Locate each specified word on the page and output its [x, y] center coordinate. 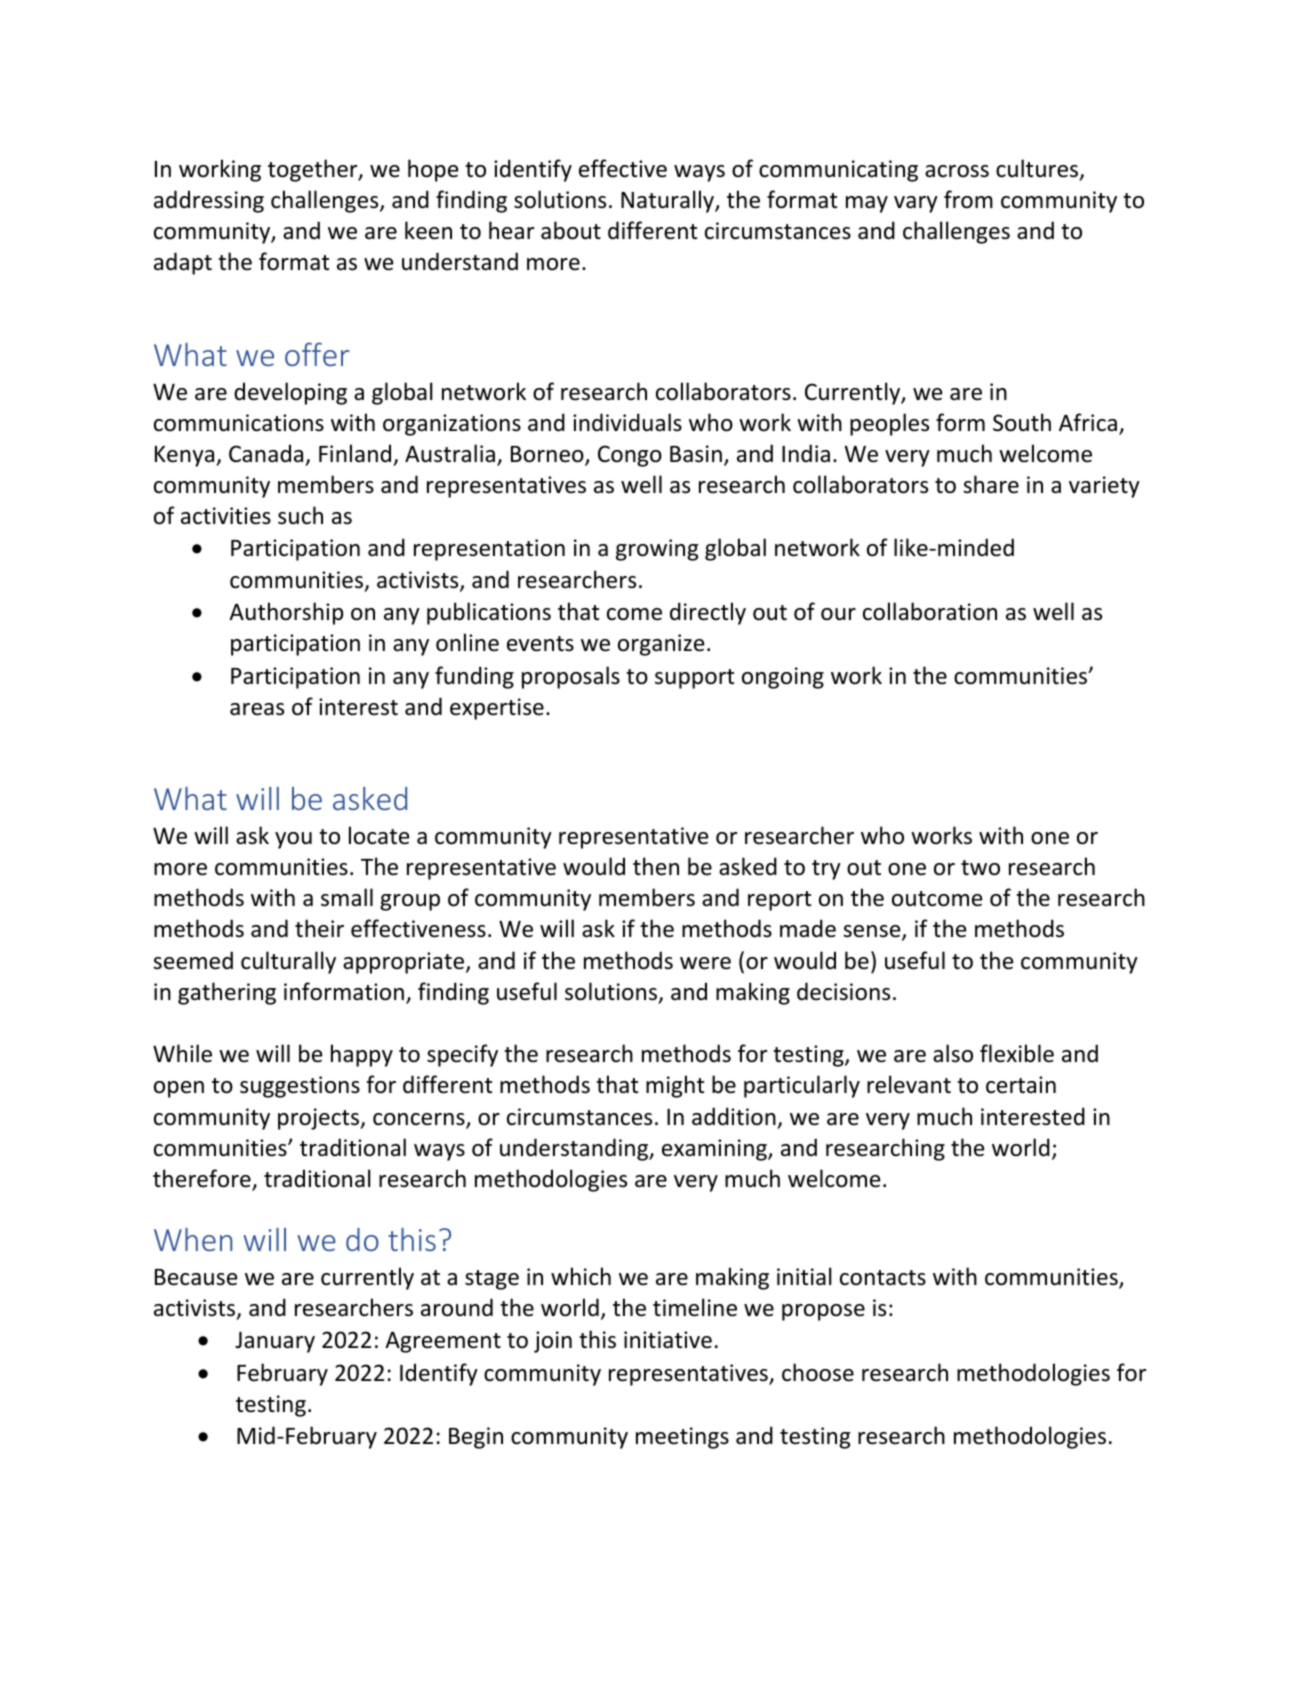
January [275, 1342]
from [968, 199]
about [571, 230]
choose [818, 1372]
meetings [682, 1438]
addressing [209, 201]
